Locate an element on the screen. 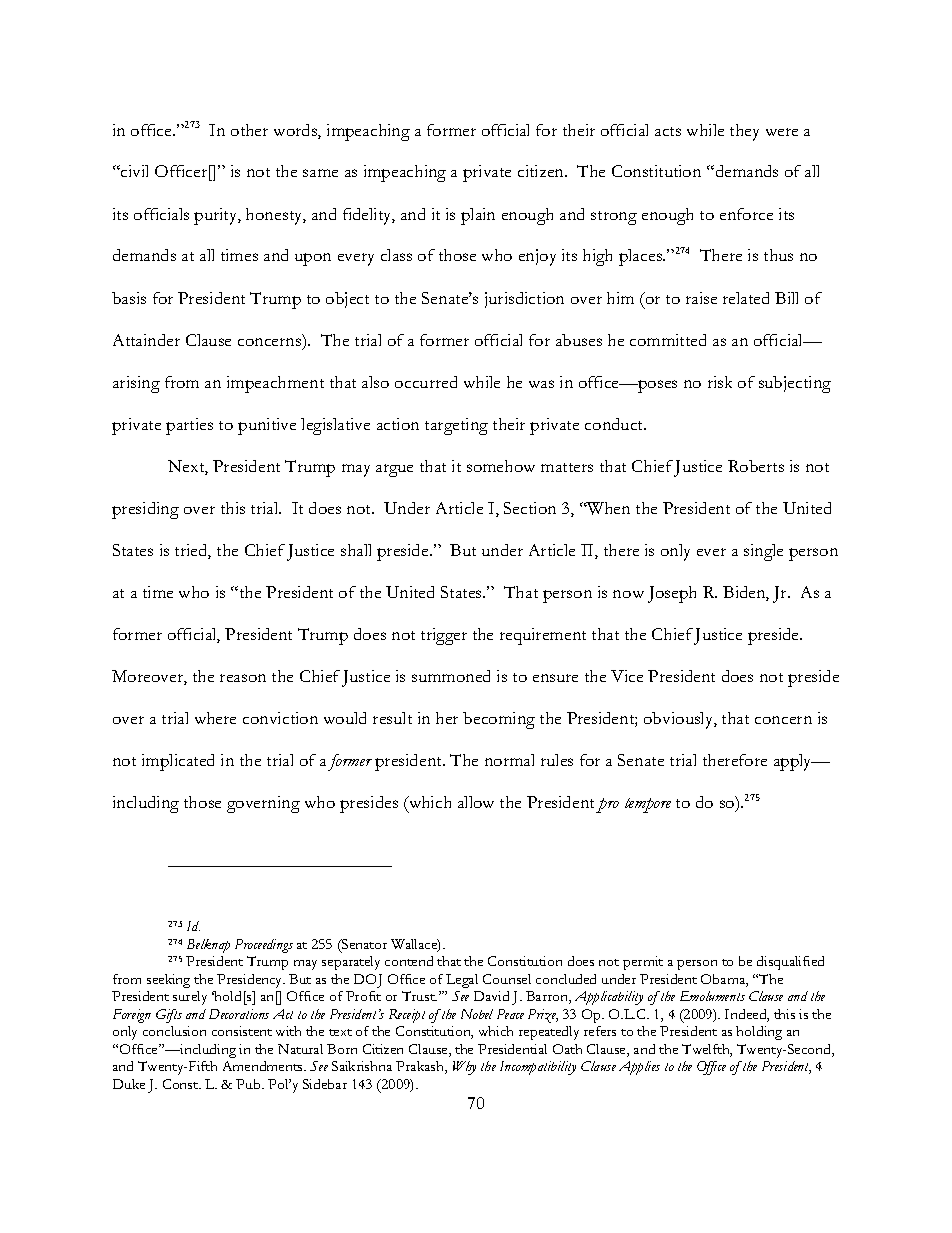  parties is located at coordinates (189, 426).
